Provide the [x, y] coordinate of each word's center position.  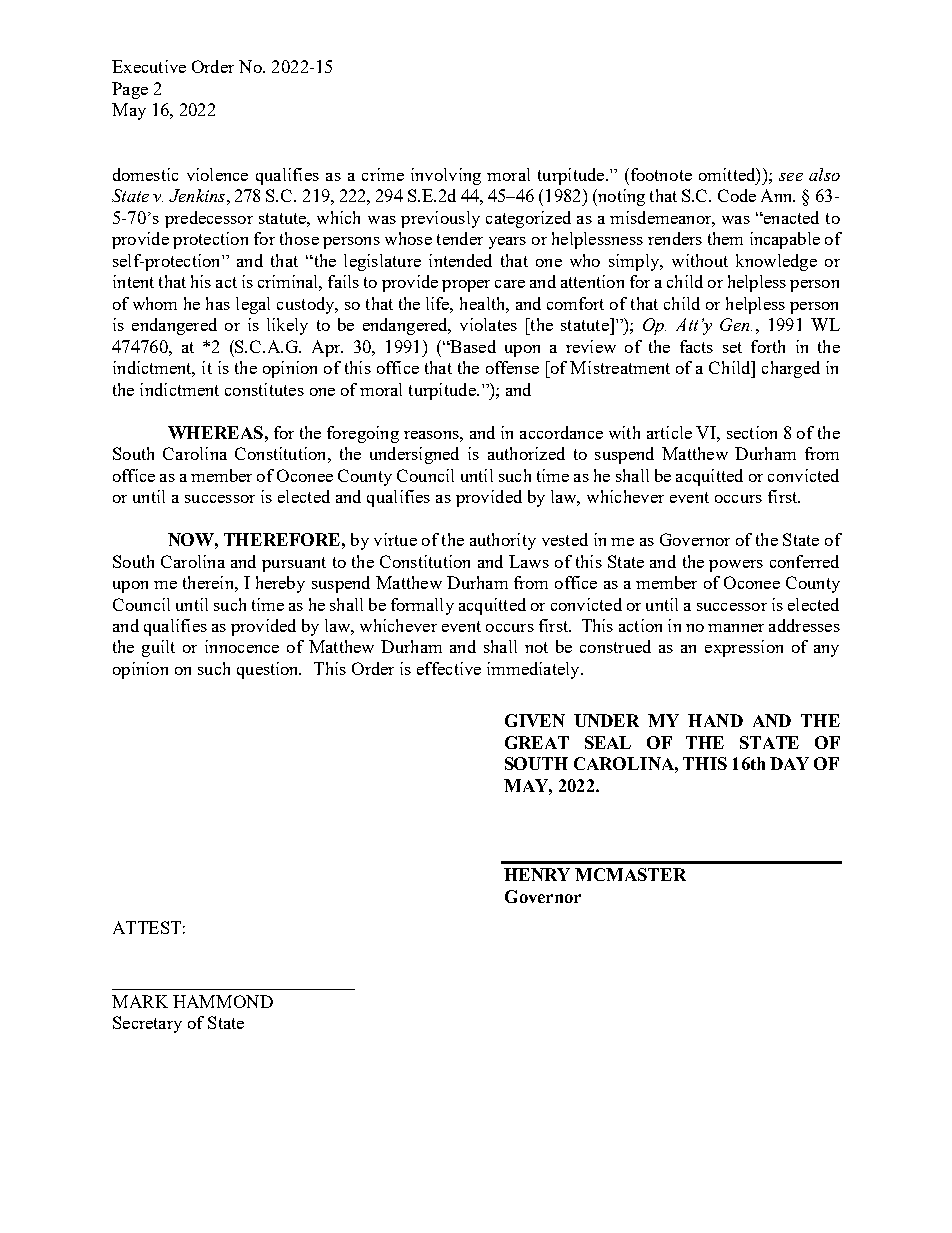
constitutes [264, 389]
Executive [149, 66]
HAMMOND [223, 1001]
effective [449, 668]
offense [512, 367]
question [269, 670]
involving [446, 176]
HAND [715, 720]
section [752, 432]
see [791, 177]
